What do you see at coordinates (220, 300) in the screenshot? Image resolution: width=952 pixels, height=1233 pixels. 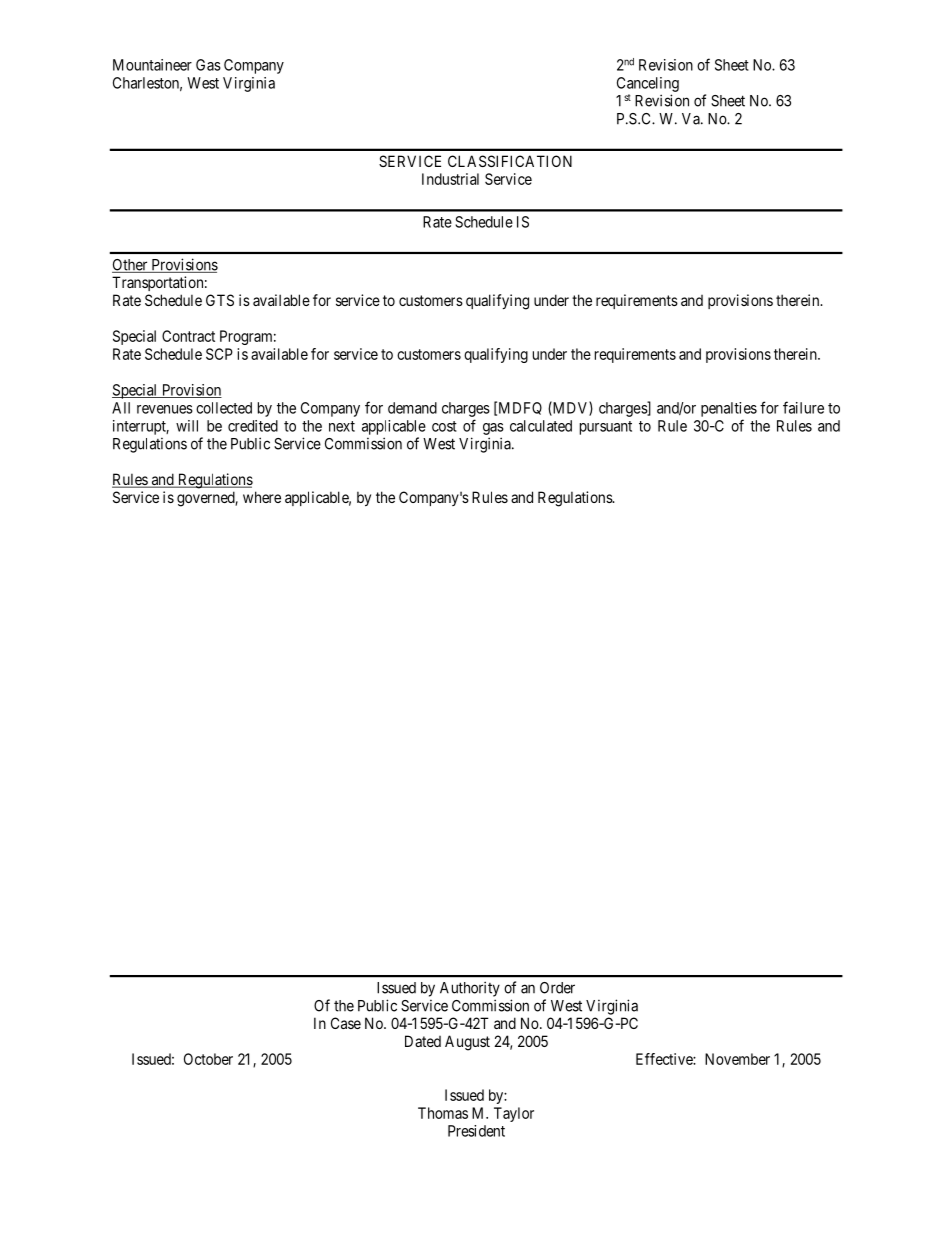 I see `GTS` at bounding box center [220, 300].
